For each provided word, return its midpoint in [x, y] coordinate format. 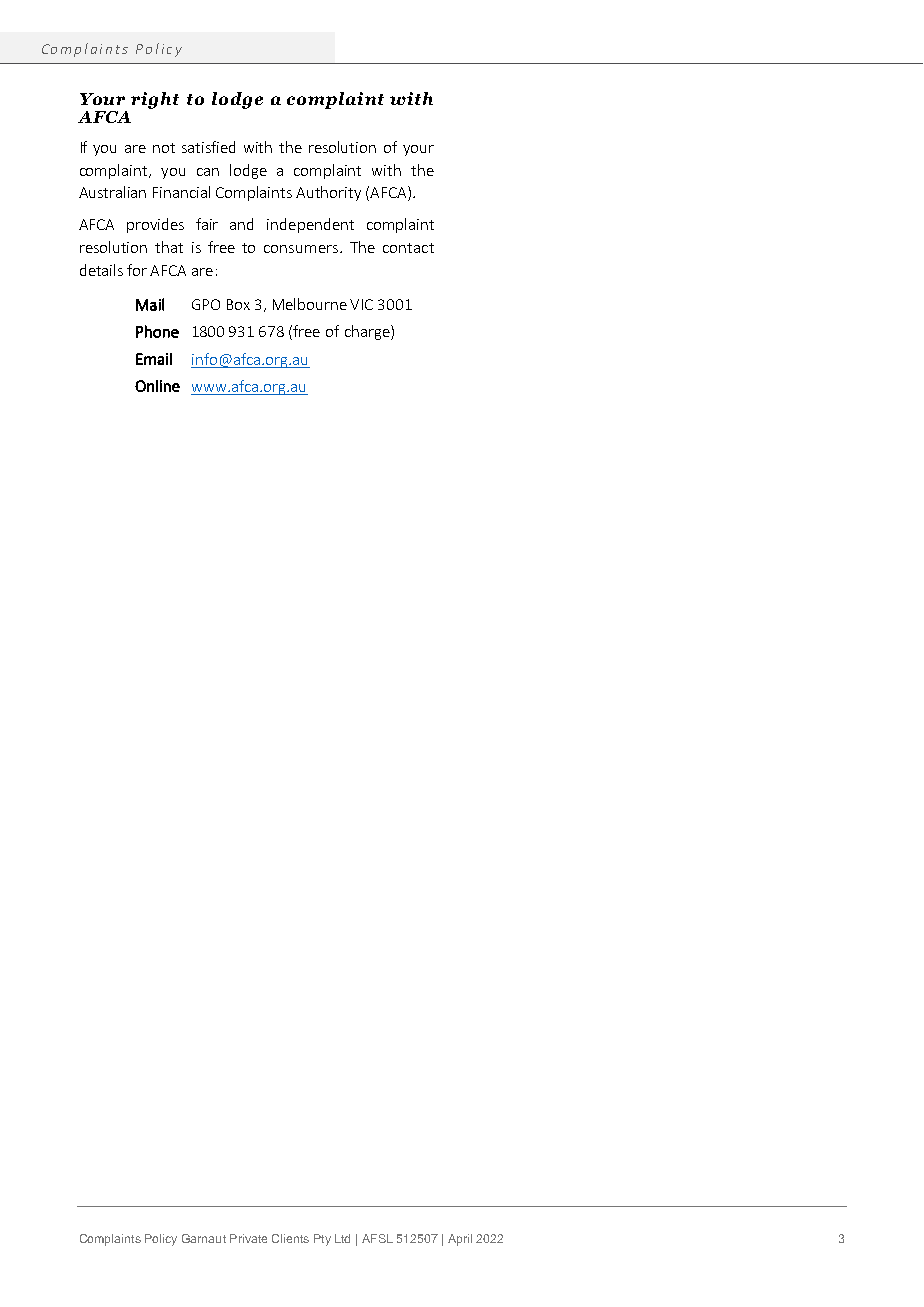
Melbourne [310, 304]
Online [157, 386]
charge [368, 332]
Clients [290, 1238]
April [460, 1240]
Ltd [342, 1238]
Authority [328, 193]
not [164, 148]
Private [248, 1238]
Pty [322, 1240]
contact [408, 248]
